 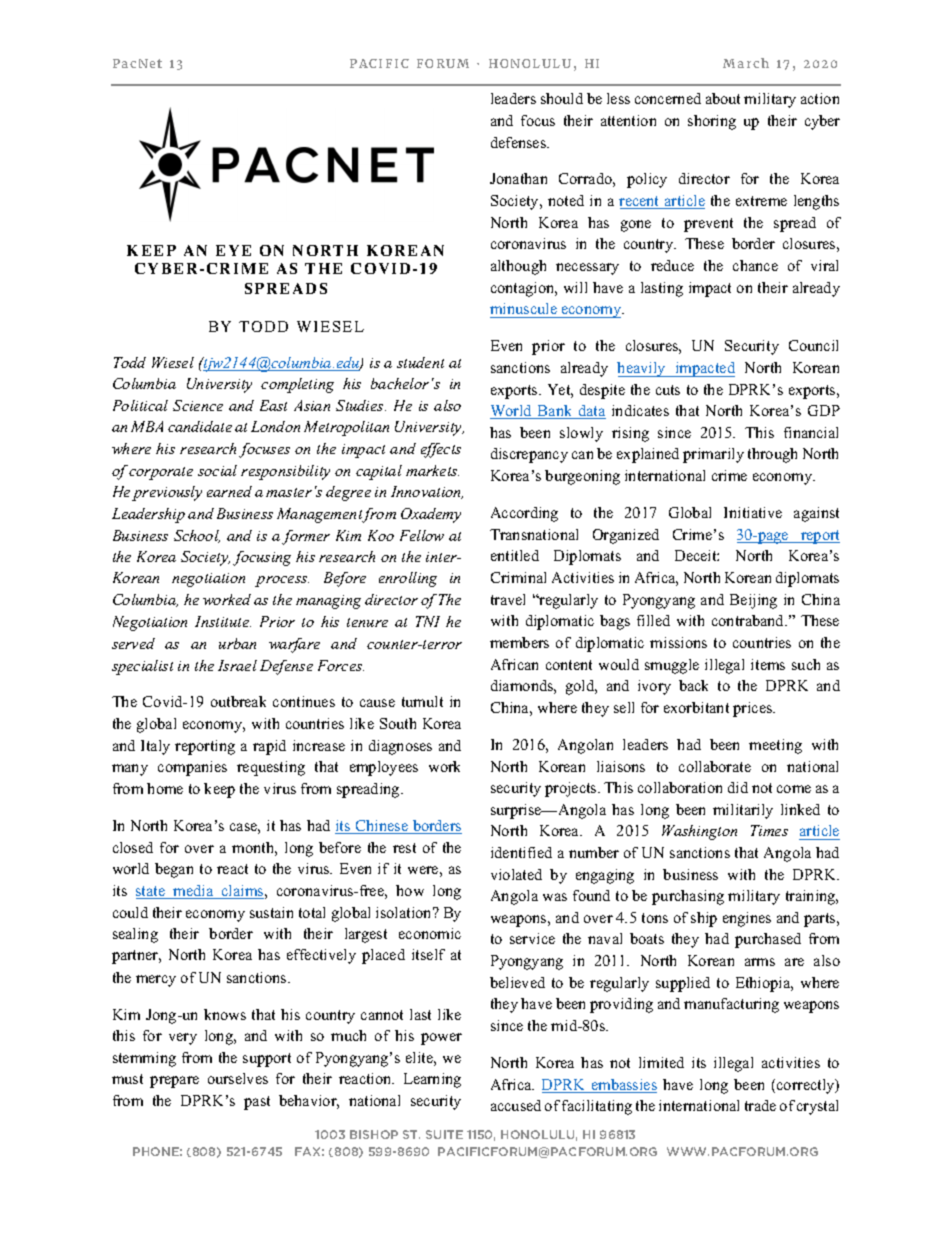 What do you see at coordinates (516, 1105) in the screenshot?
I see `accused` at bounding box center [516, 1105].
